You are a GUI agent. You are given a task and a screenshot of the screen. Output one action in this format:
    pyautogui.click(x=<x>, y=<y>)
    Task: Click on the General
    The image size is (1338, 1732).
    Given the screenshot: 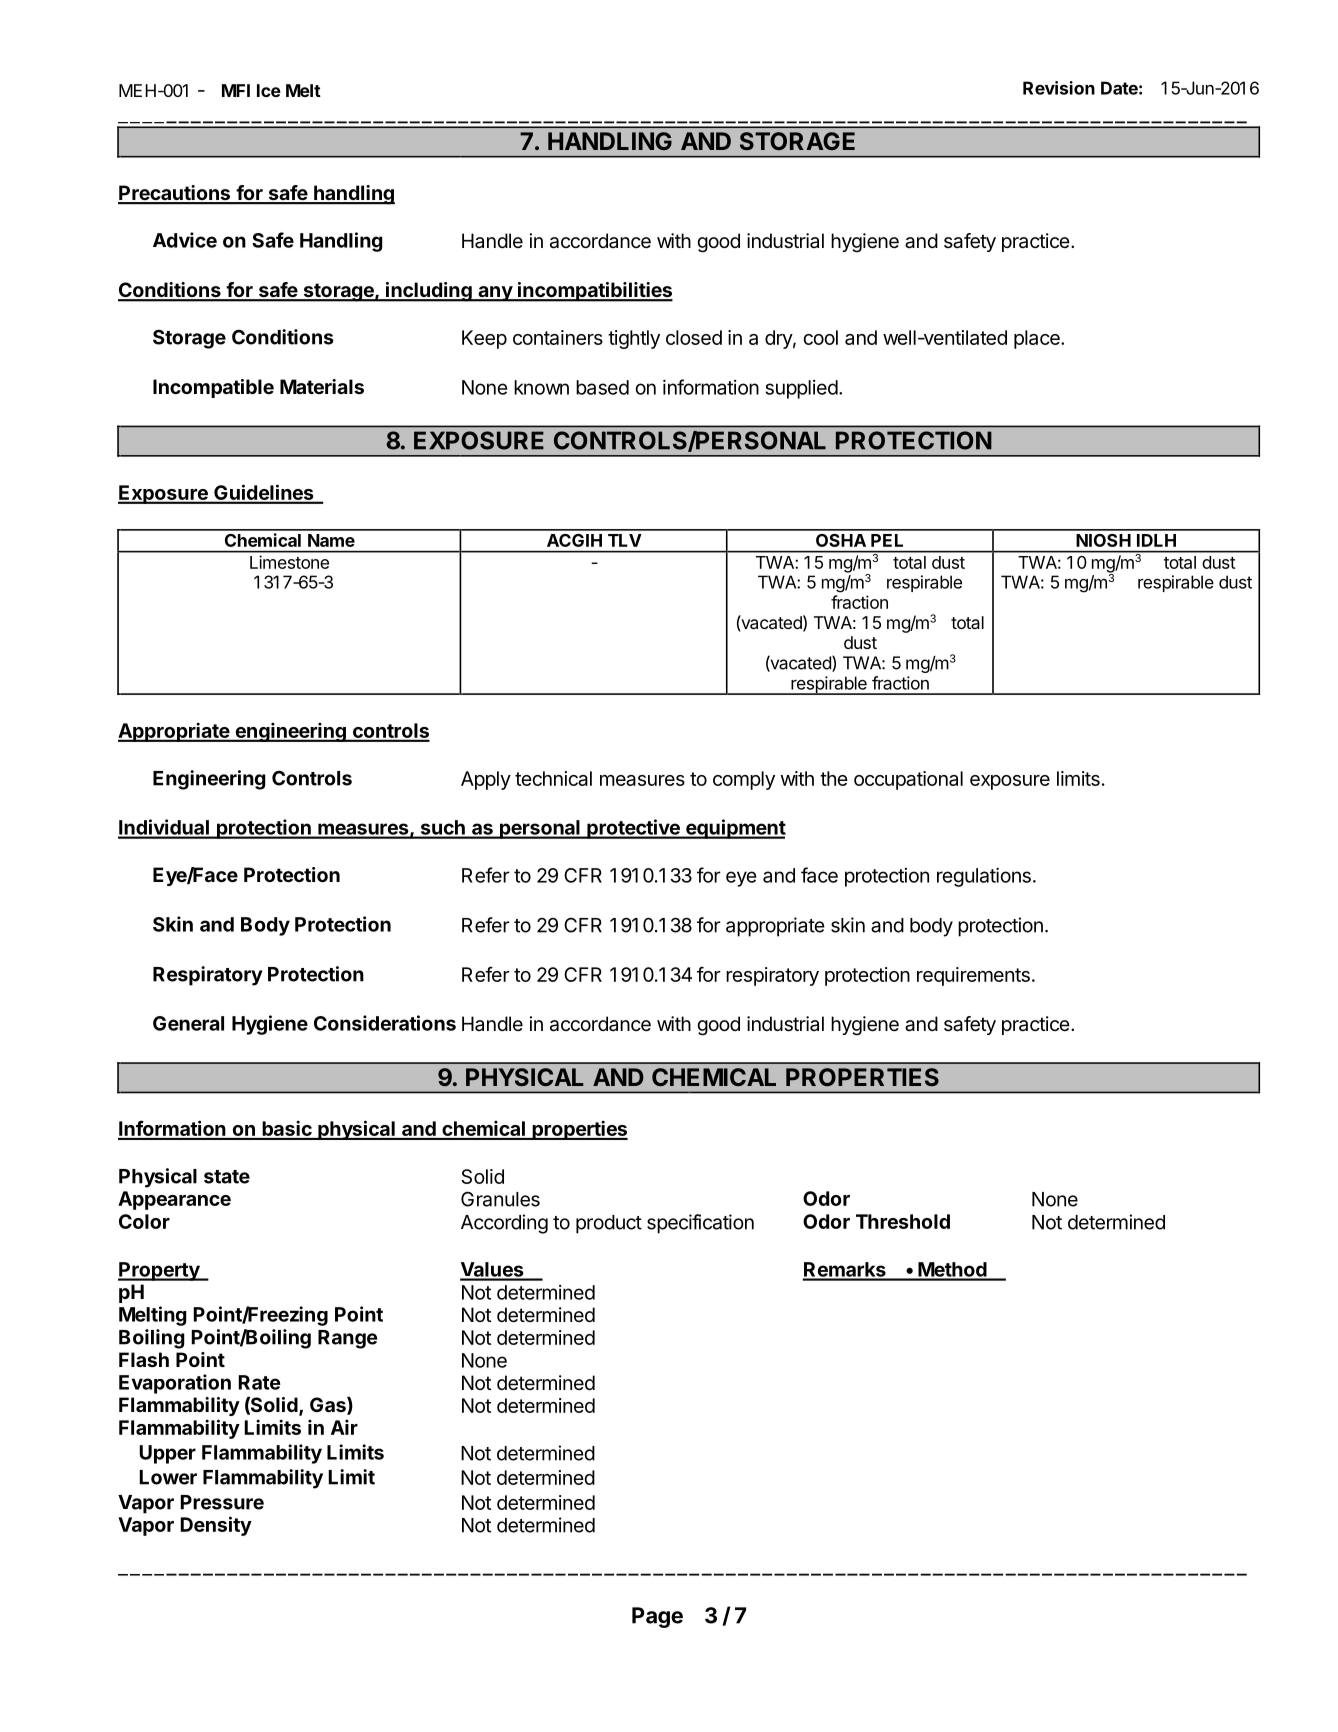 What is the action you would take?
    pyautogui.click(x=188, y=1023)
